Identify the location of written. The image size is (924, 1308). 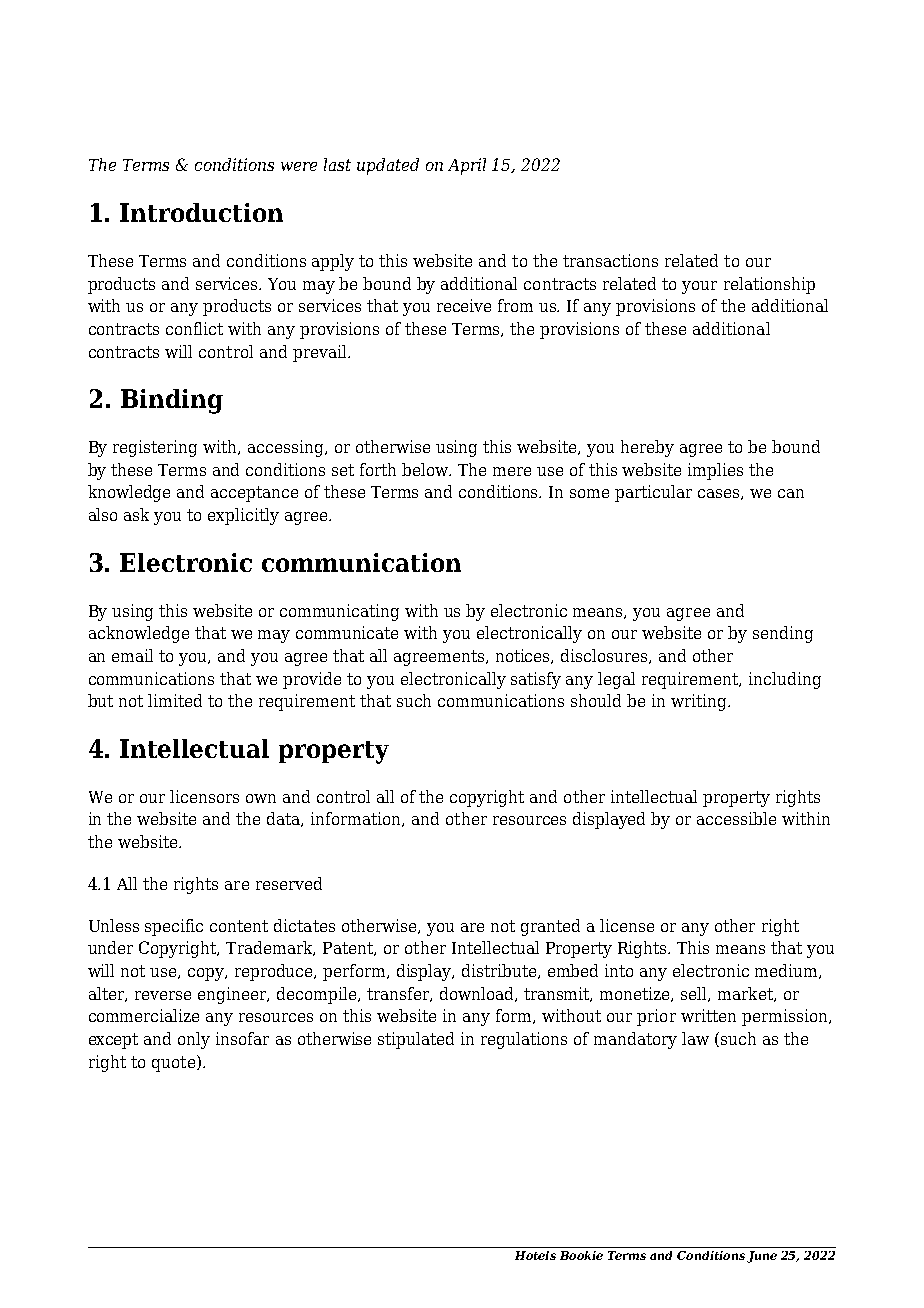
(708, 1015).
